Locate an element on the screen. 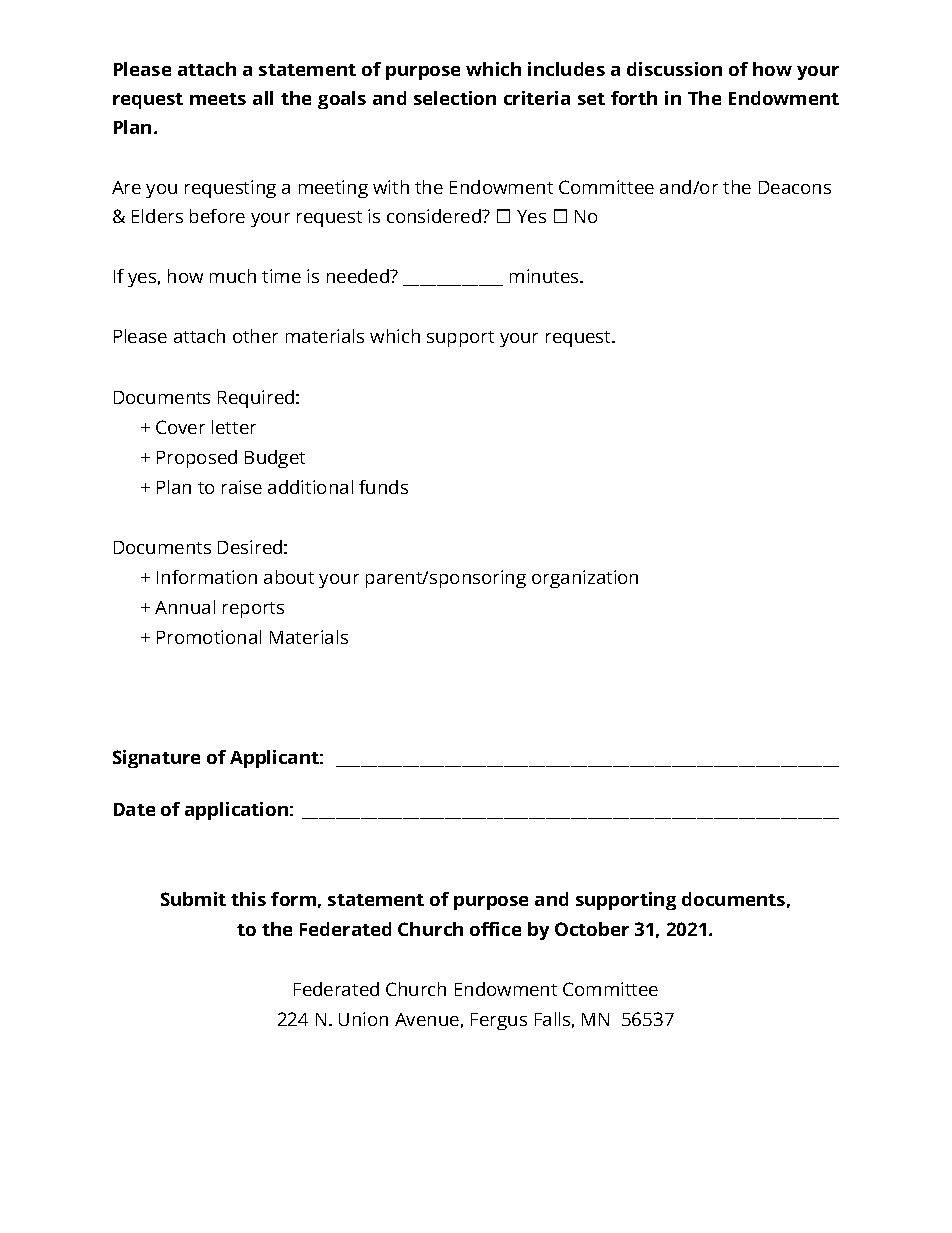 The image size is (952, 1233). other is located at coordinates (255, 336).
